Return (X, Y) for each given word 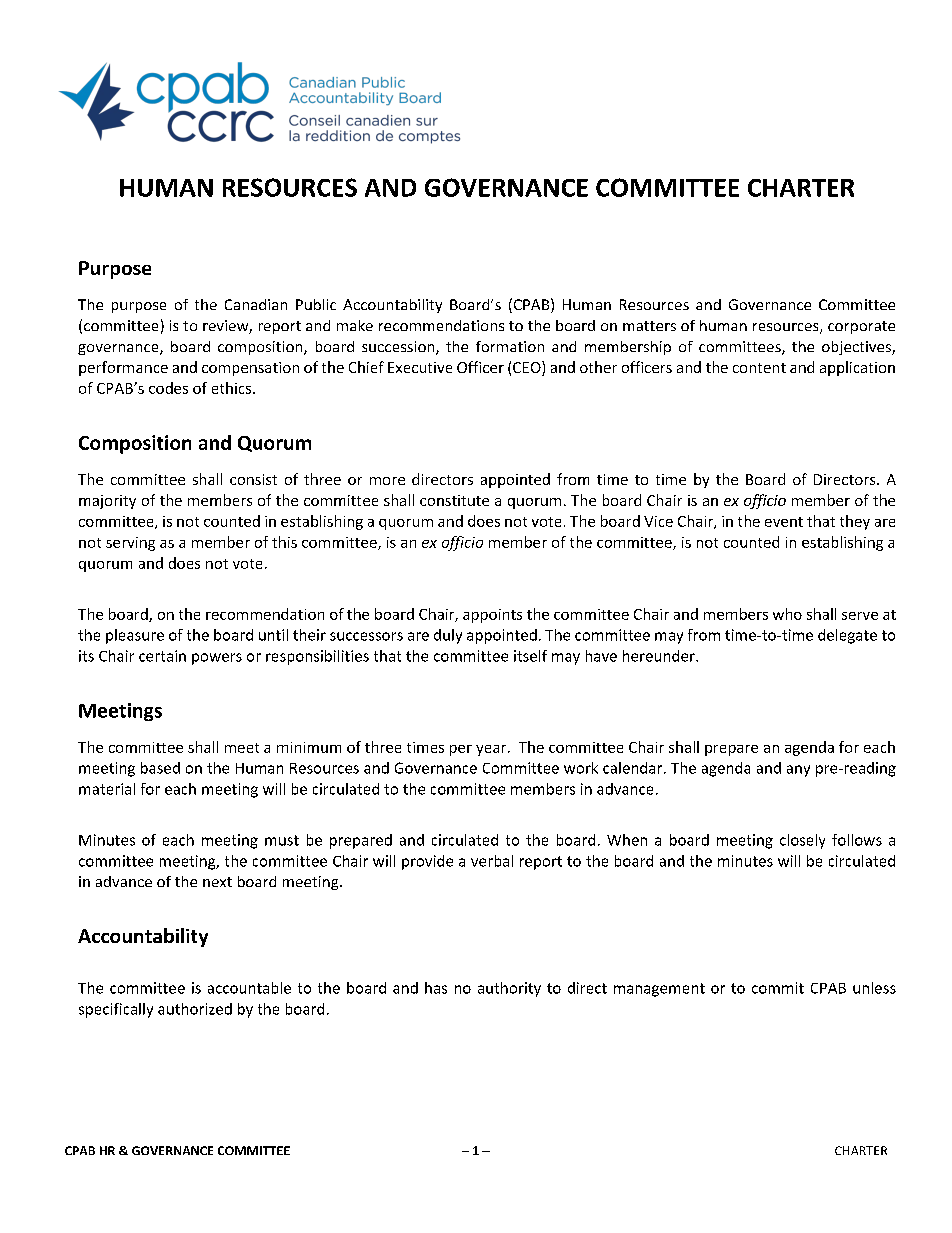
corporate (861, 327)
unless (874, 988)
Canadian (256, 304)
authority (509, 989)
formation (510, 346)
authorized (195, 1009)
